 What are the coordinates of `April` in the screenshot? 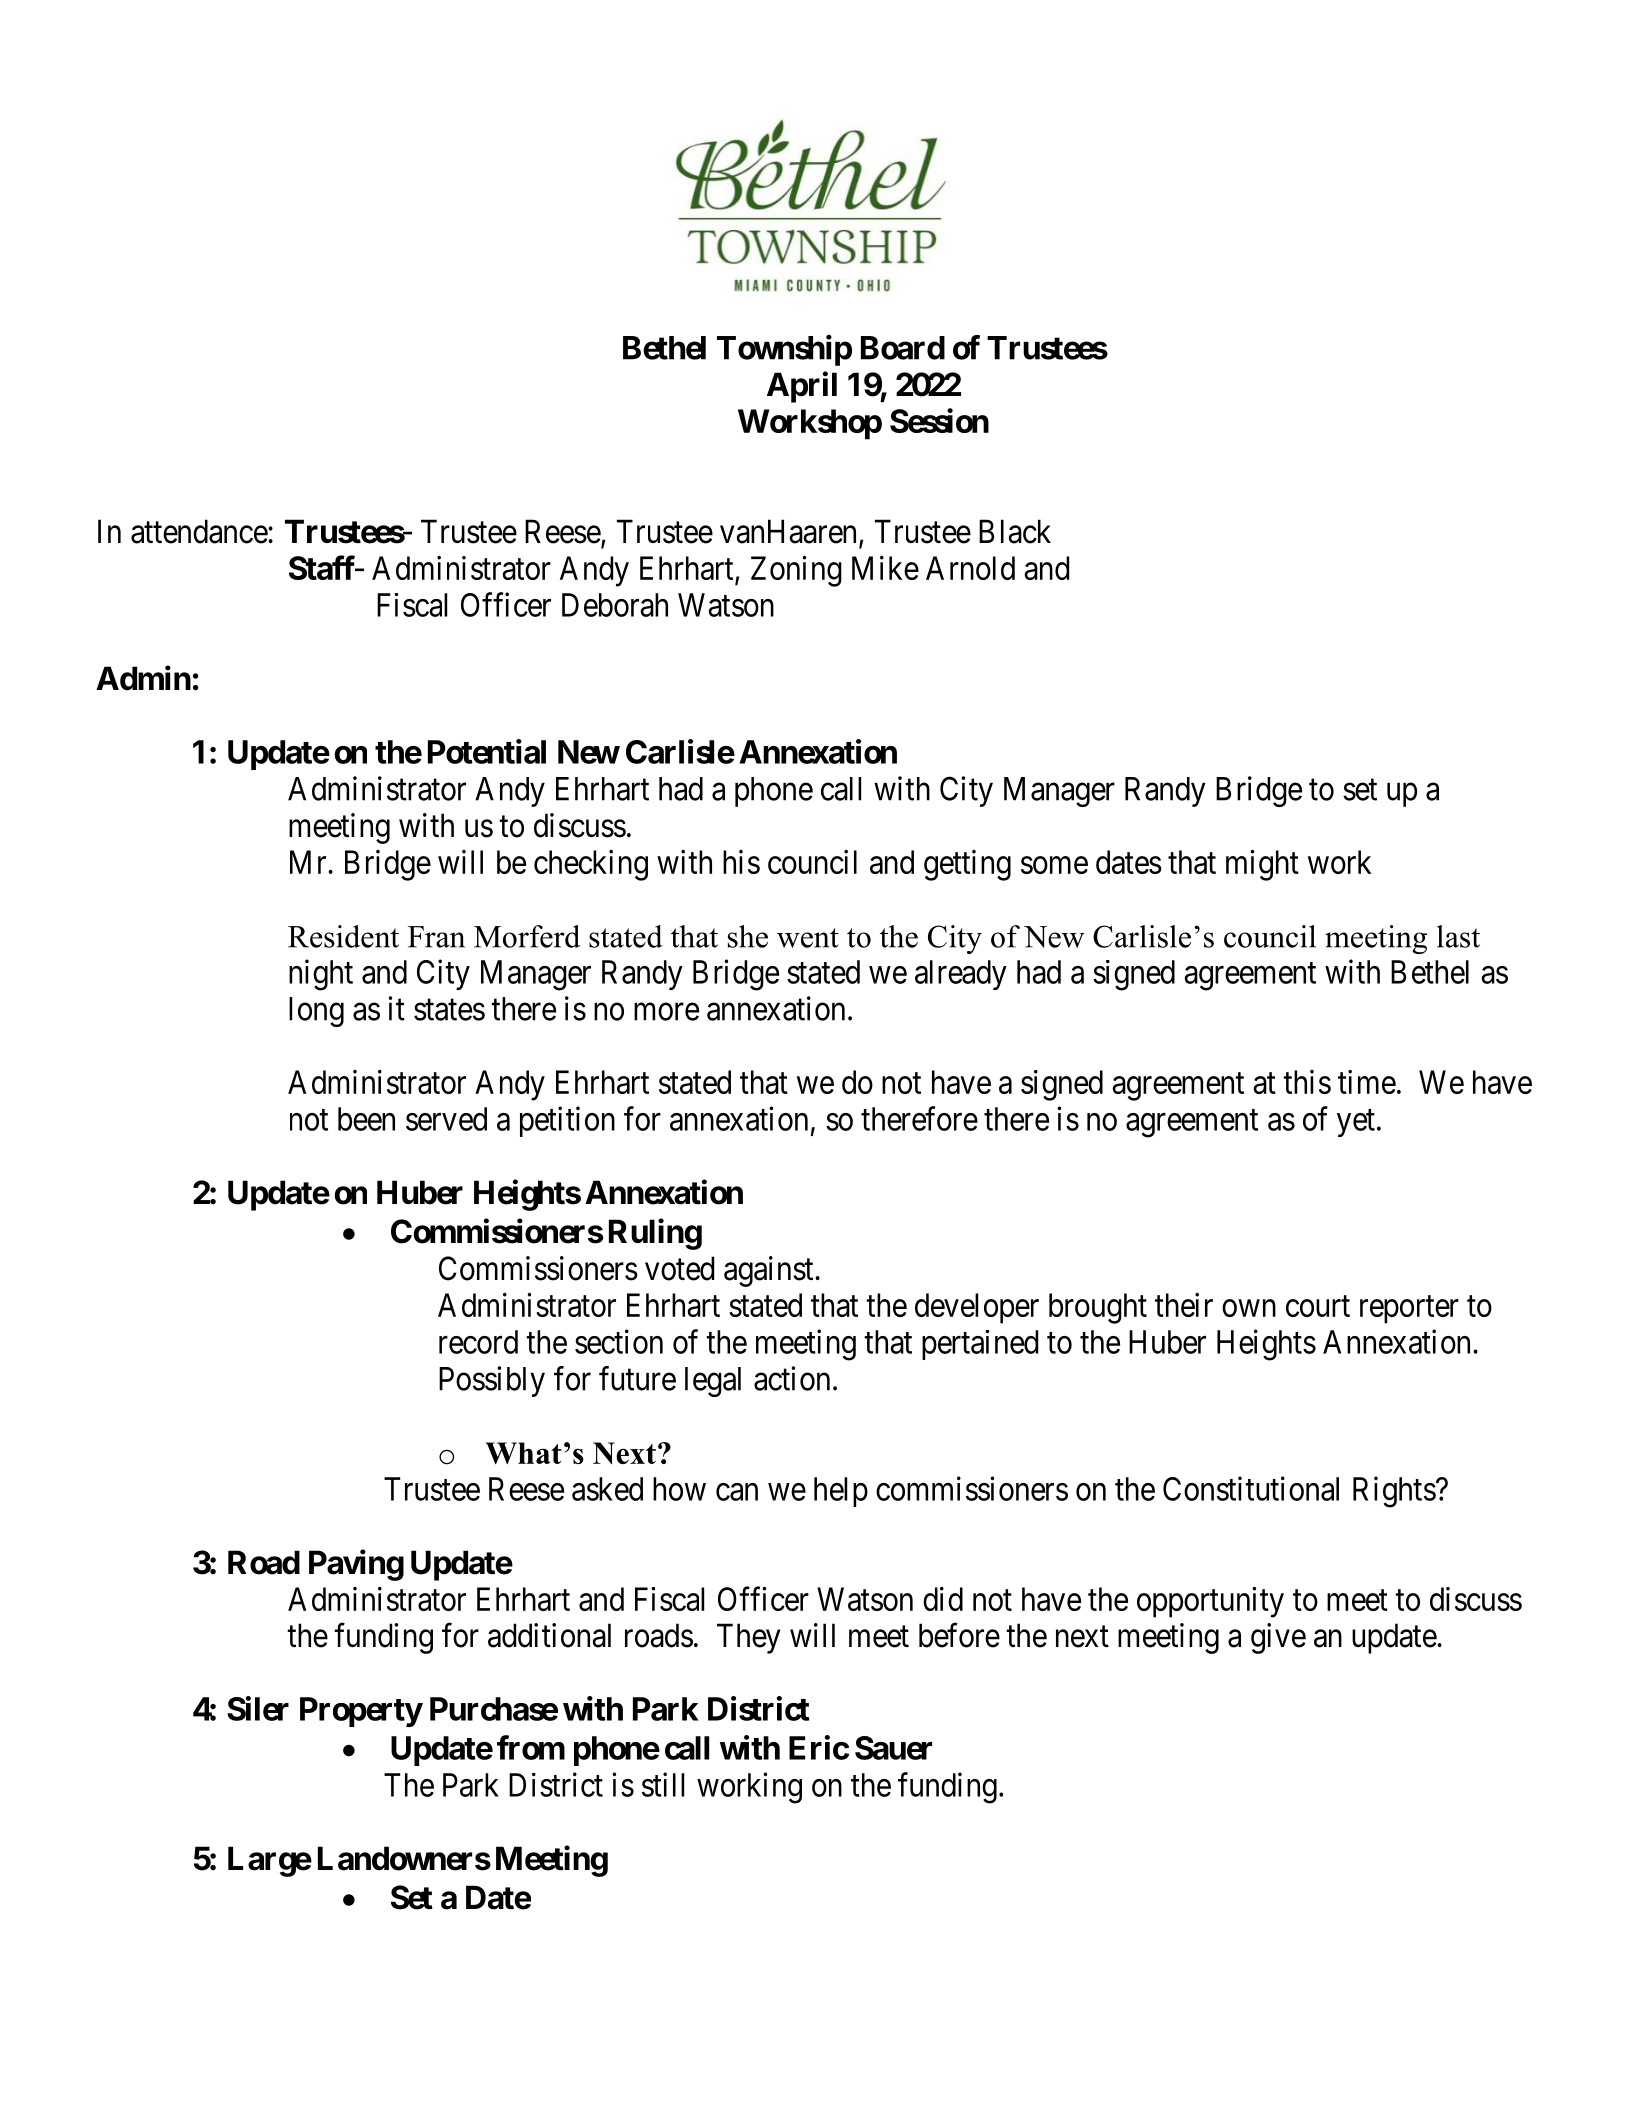 It's located at (802, 387).
